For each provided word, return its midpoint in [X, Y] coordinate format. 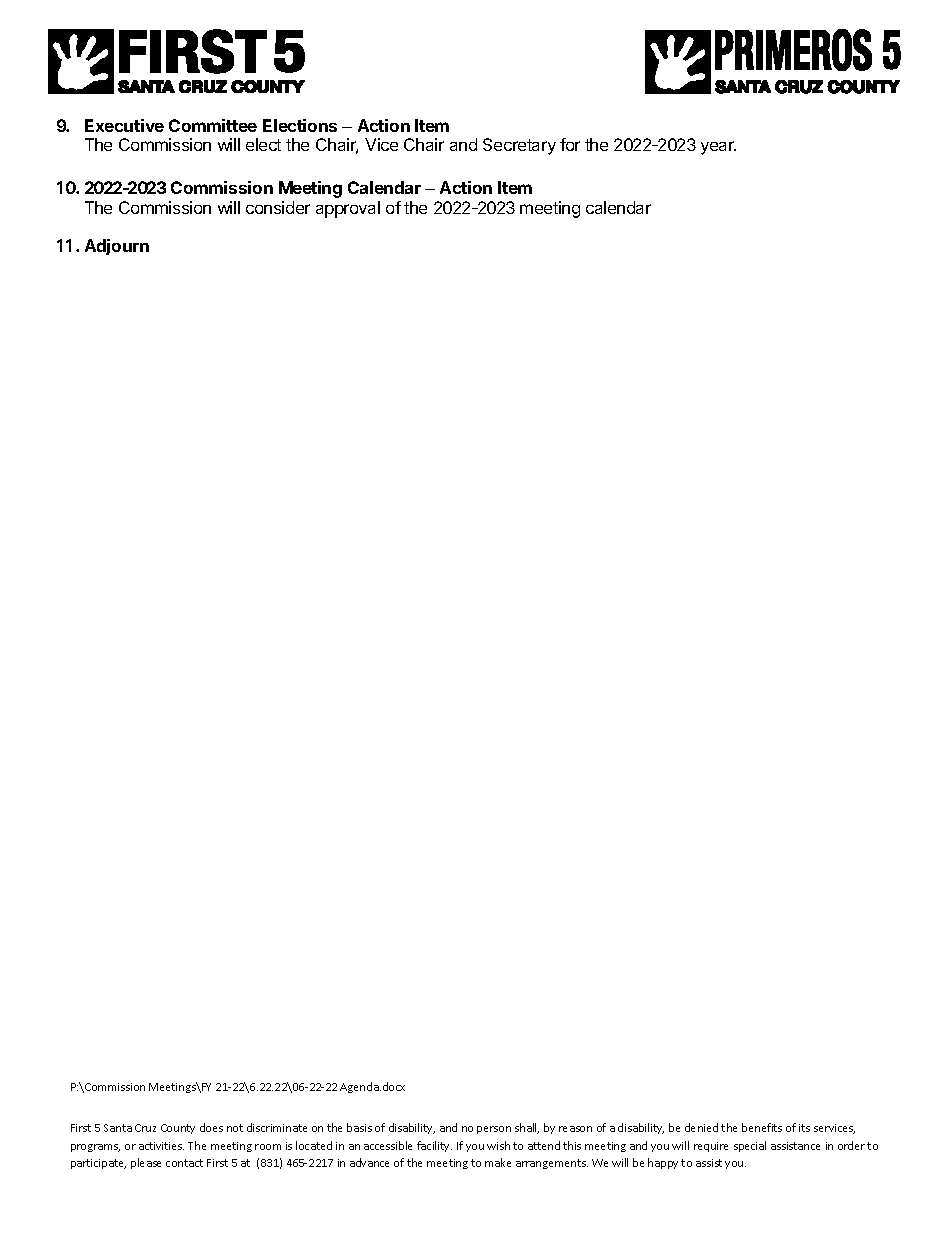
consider [278, 207]
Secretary [519, 146]
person [494, 1130]
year [718, 148]
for [570, 144]
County [178, 1129]
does [211, 1127]
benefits [762, 1127]
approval [348, 209]
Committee [213, 125]
